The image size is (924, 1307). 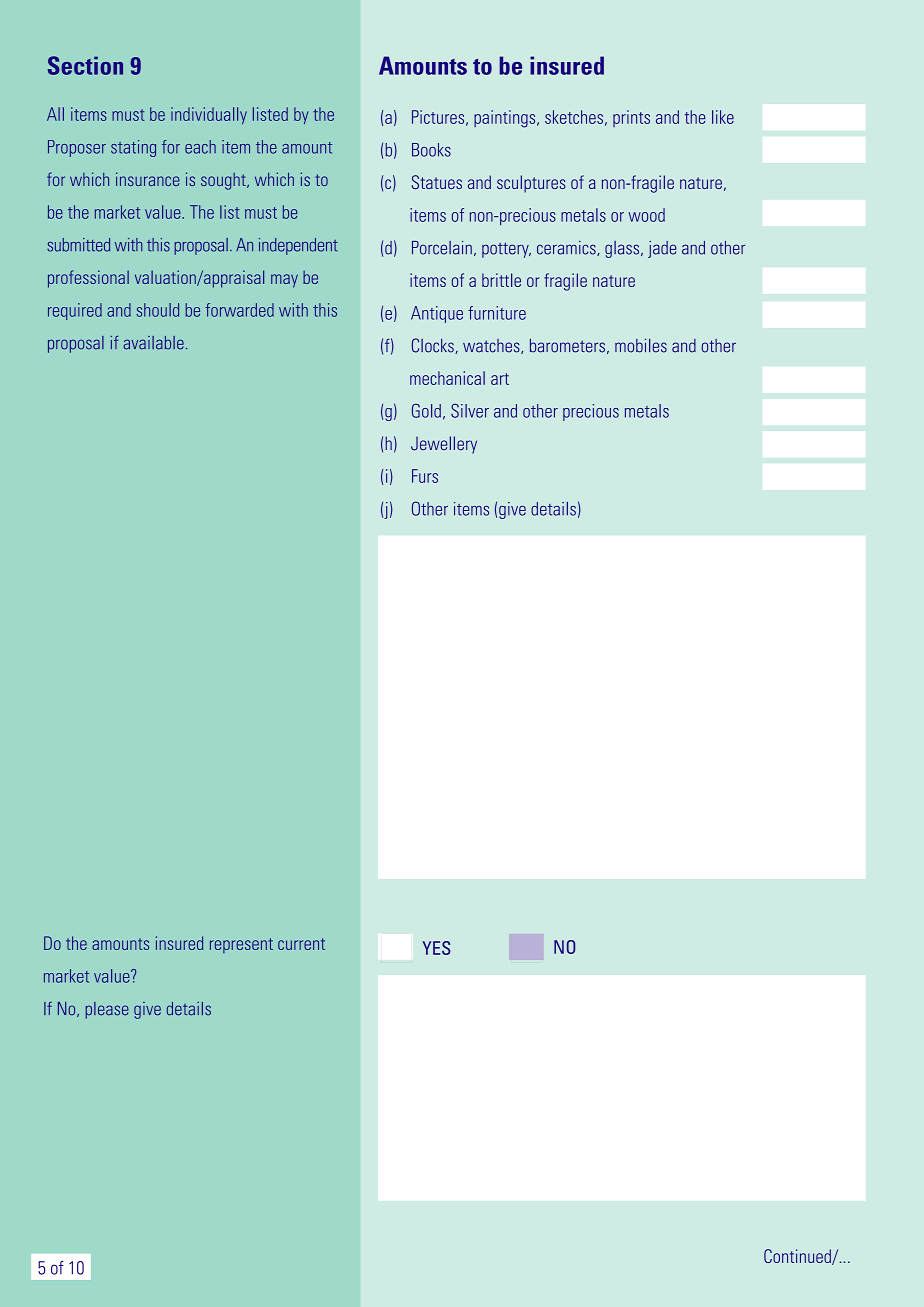 What do you see at coordinates (107, 1010) in the document?
I see `please` at bounding box center [107, 1010].
